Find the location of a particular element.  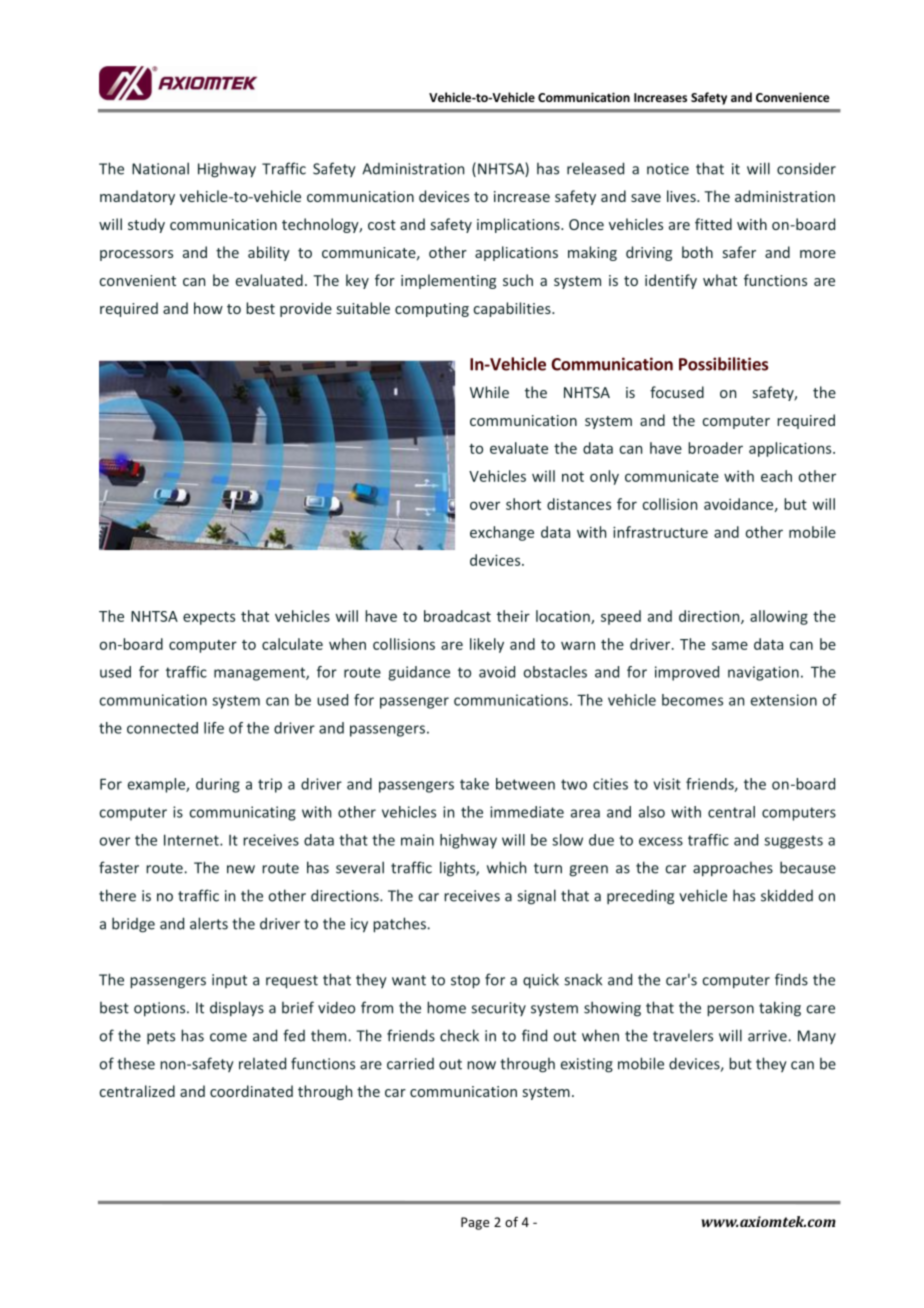

approaches is located at coordinates (733, 869).
